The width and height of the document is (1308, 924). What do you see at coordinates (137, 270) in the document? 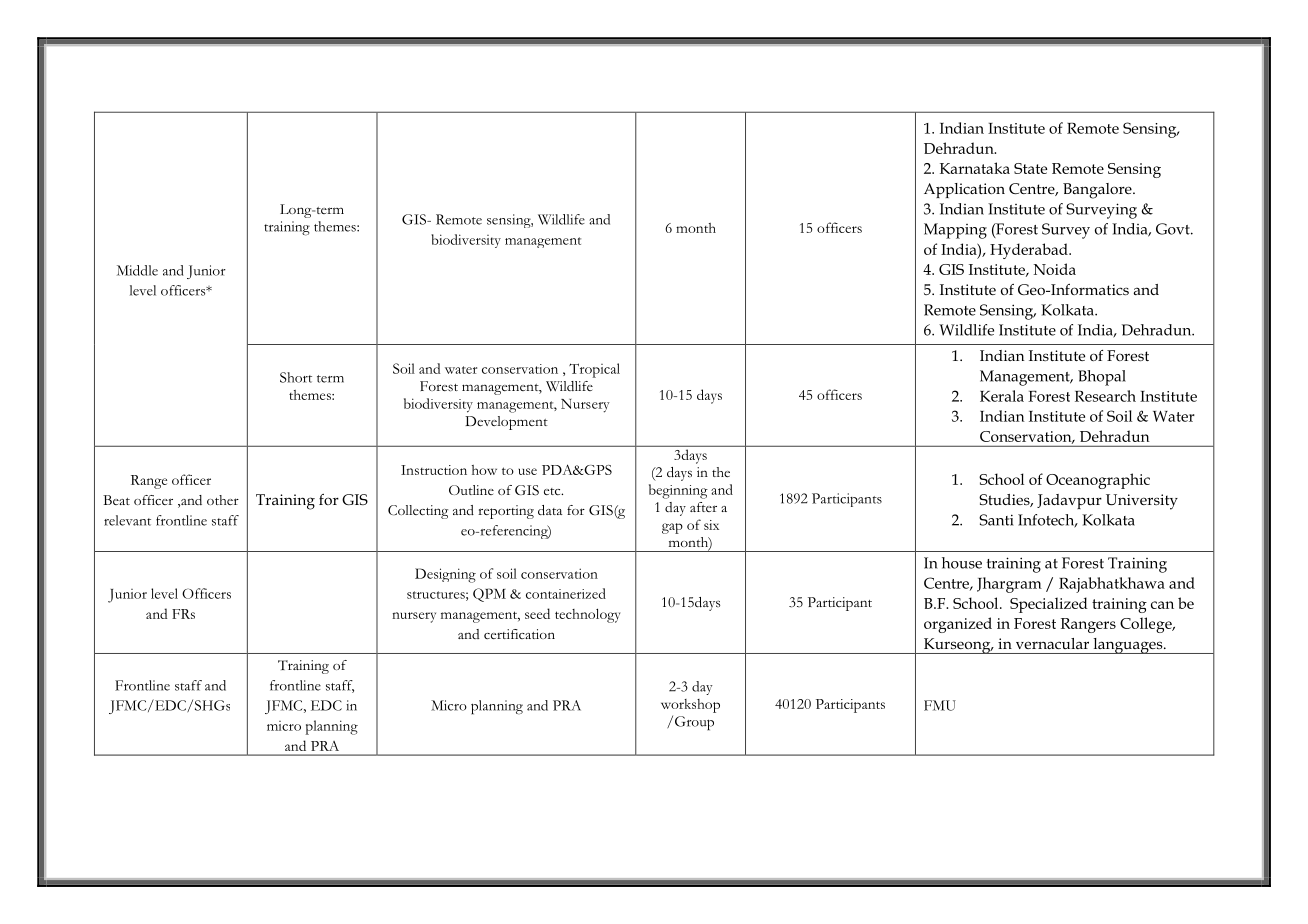
I see `Middle` at bounding box center [137, 270].
